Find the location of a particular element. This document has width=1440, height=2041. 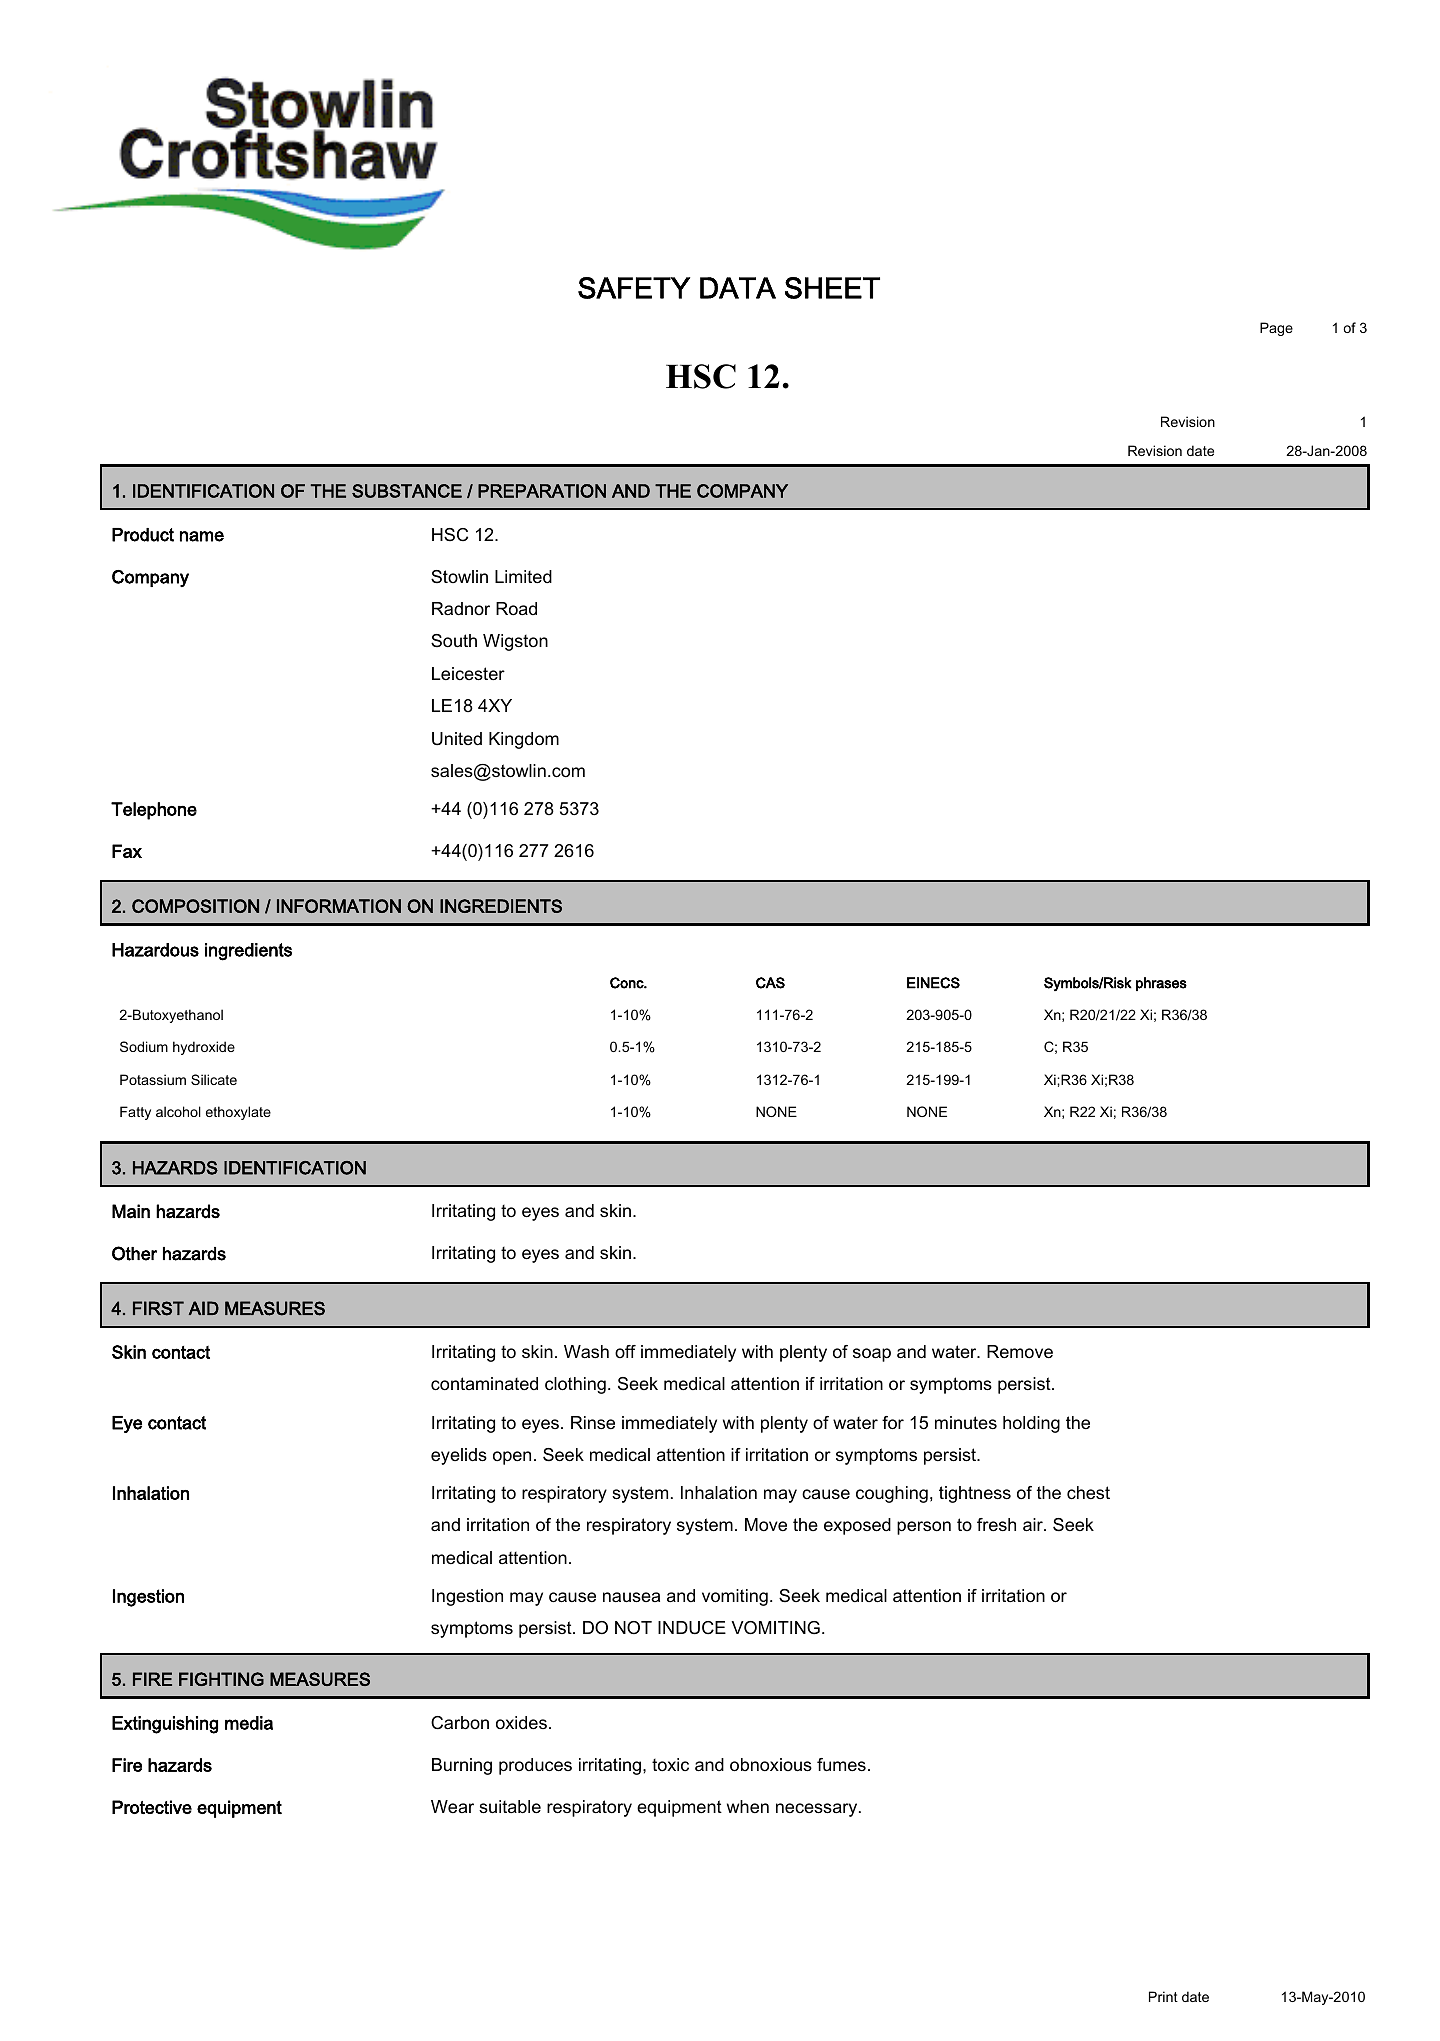

Protective is located at coordinates (152, 1807).
